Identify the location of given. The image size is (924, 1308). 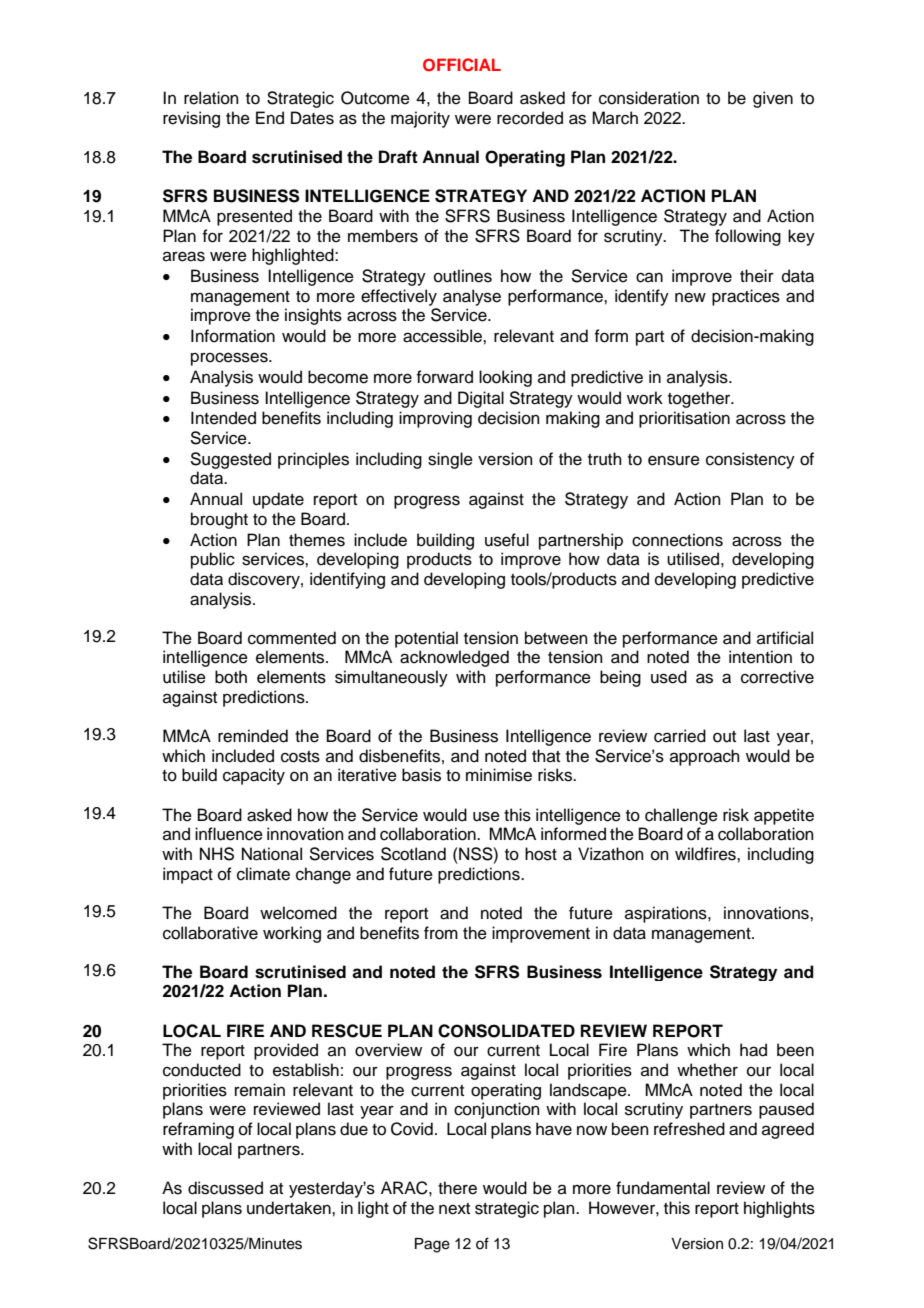
(773, 99).
